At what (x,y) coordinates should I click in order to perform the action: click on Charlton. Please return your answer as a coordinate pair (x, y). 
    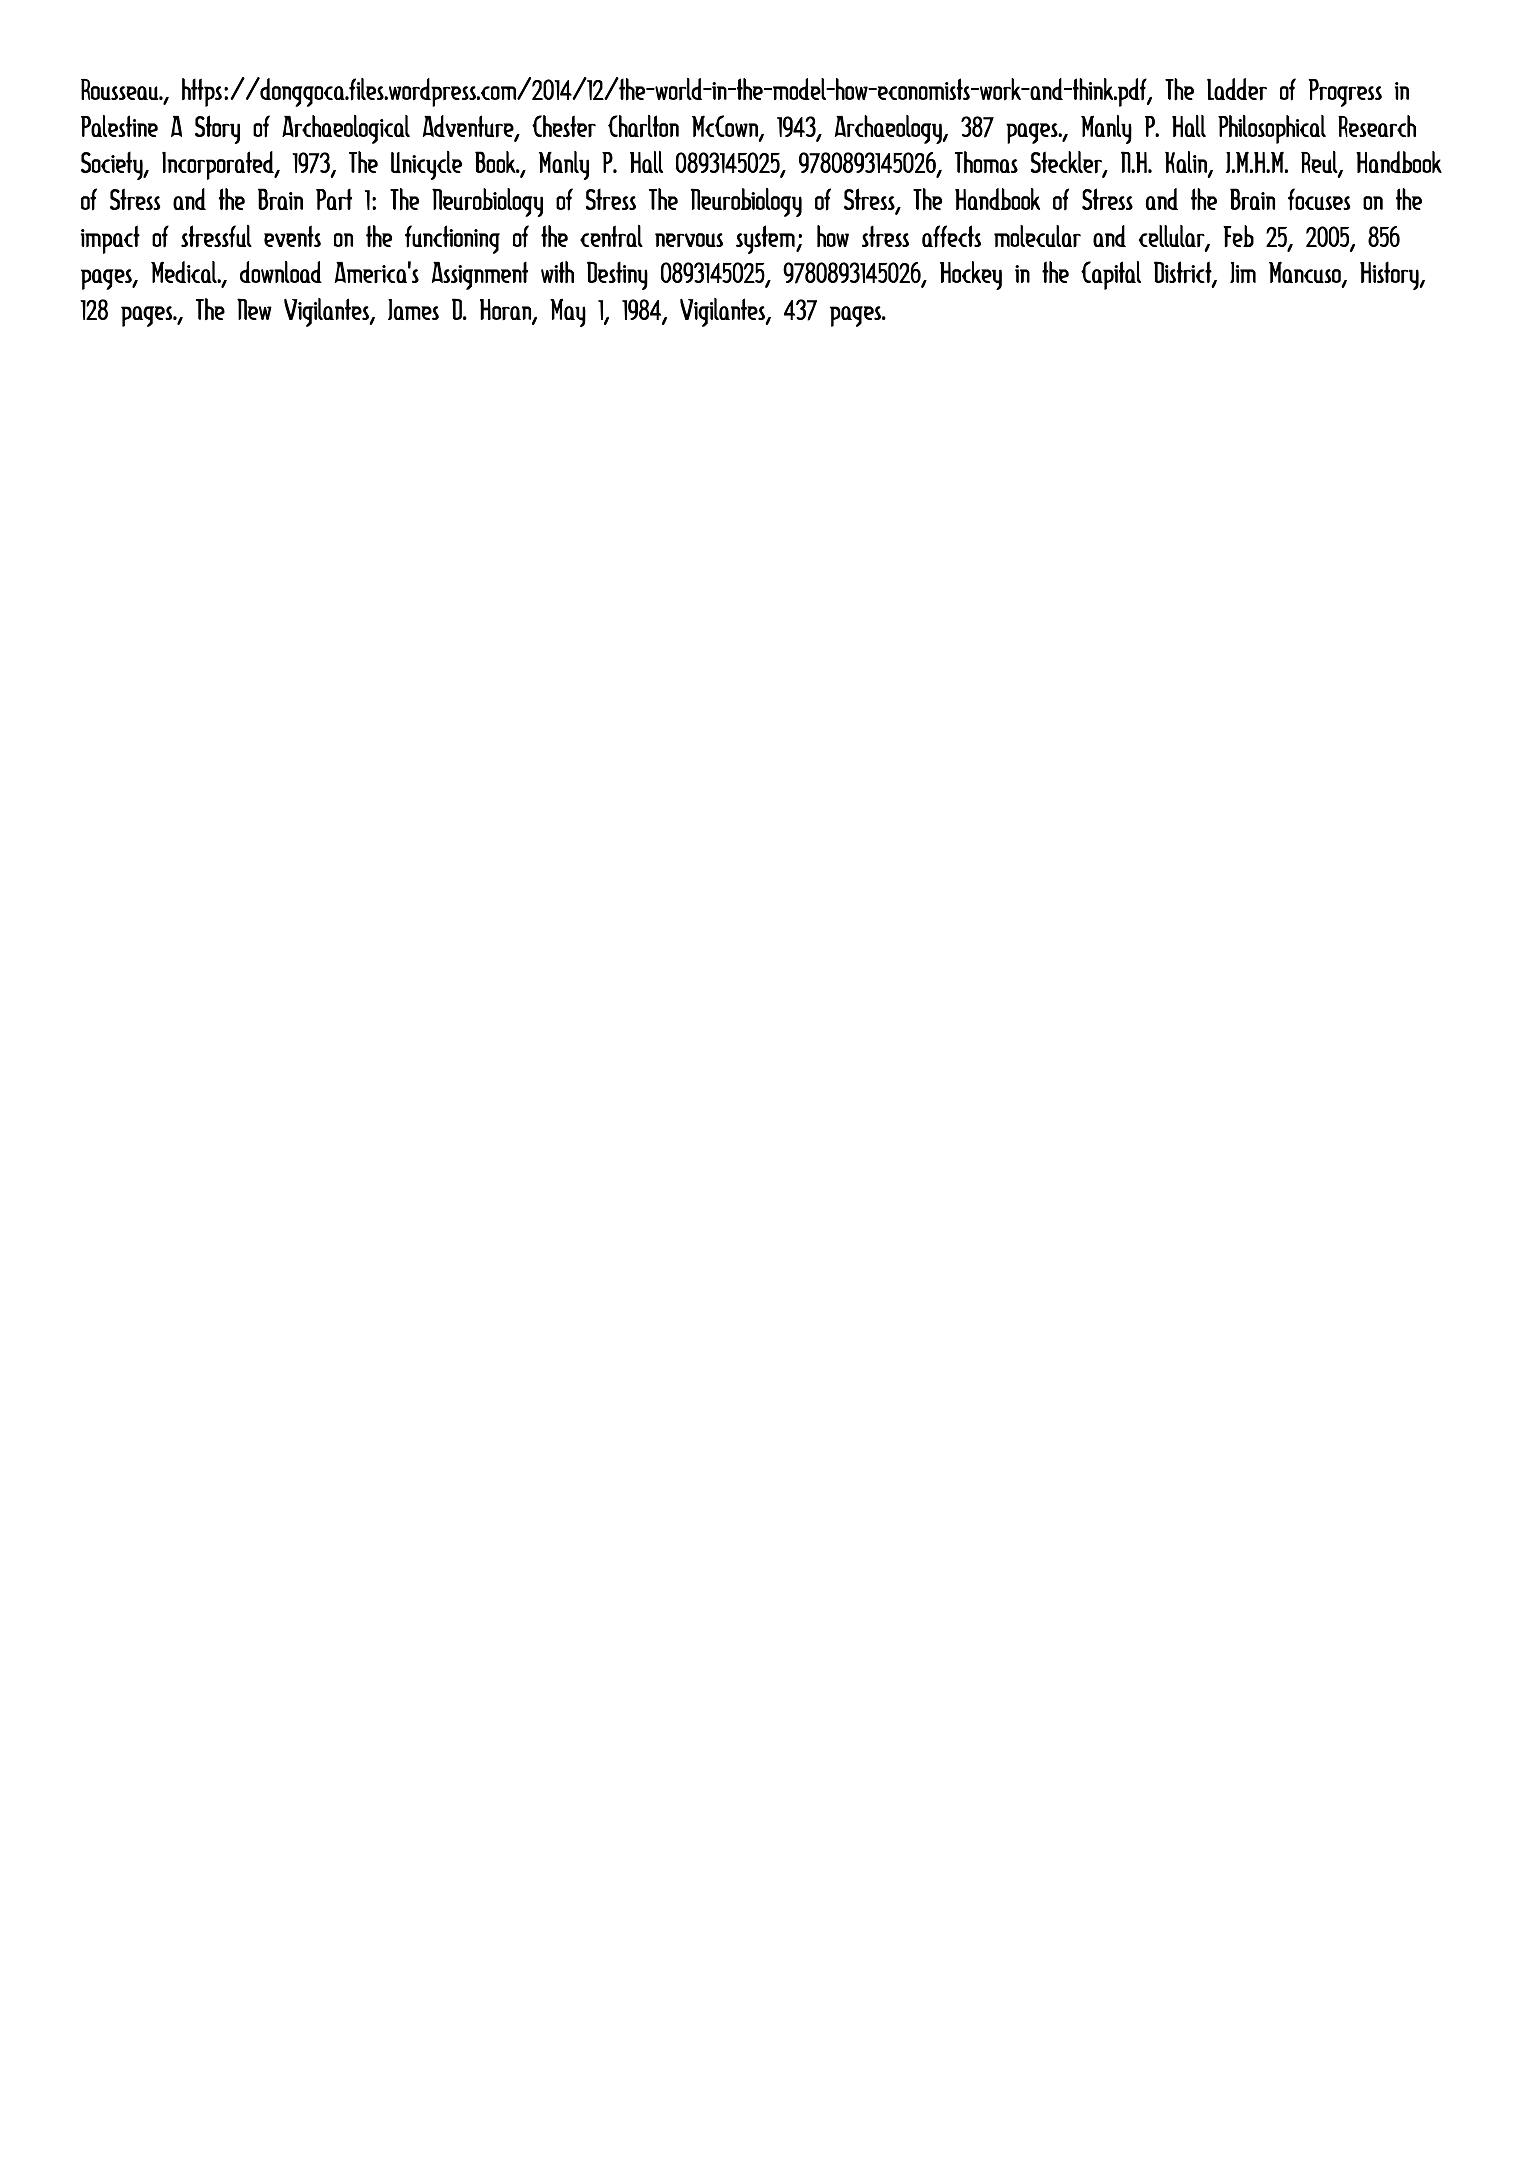
    Looking at the image, I should click on (643, 126).
